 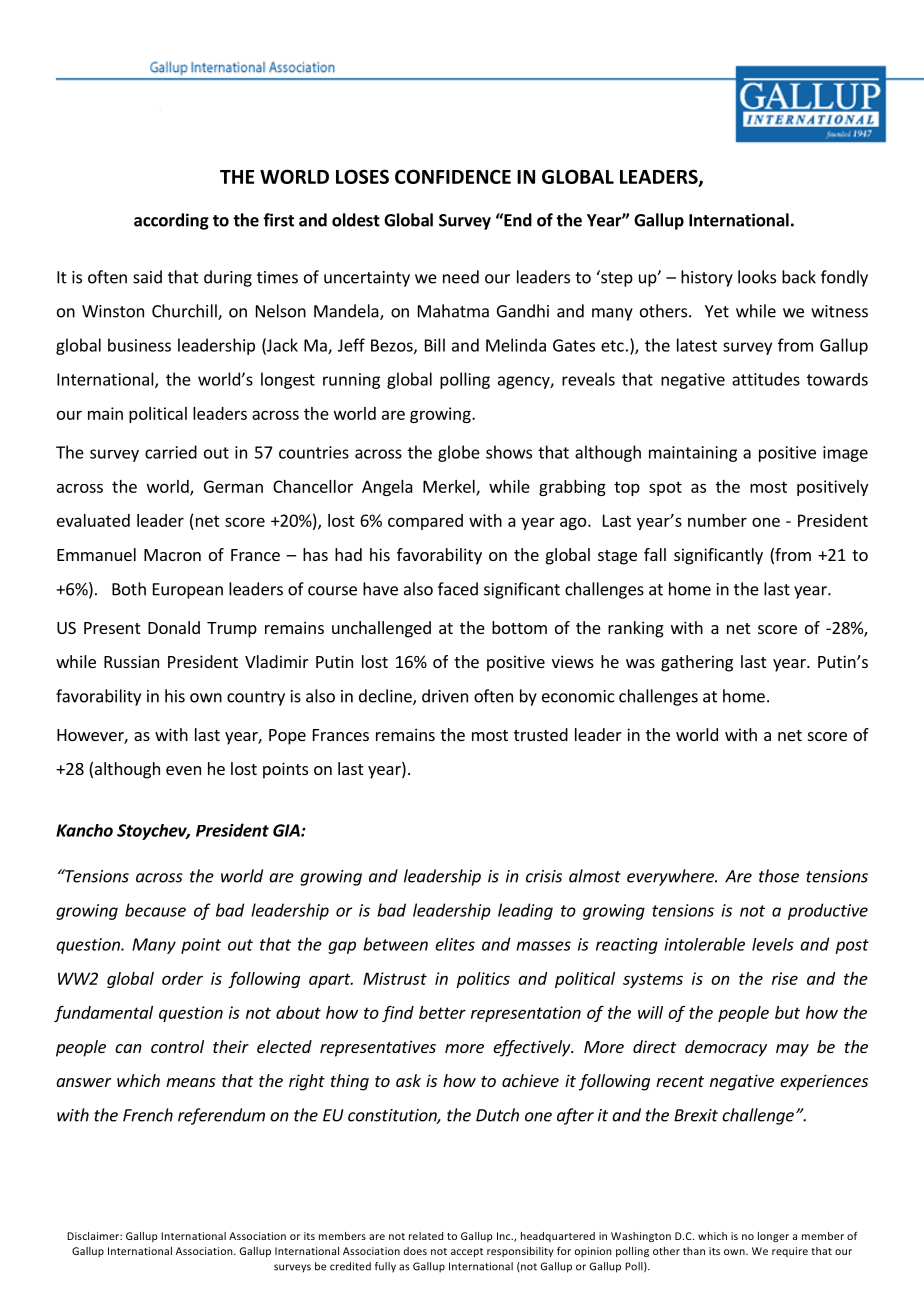 I want to click on according, so click(x=171, y=221).
